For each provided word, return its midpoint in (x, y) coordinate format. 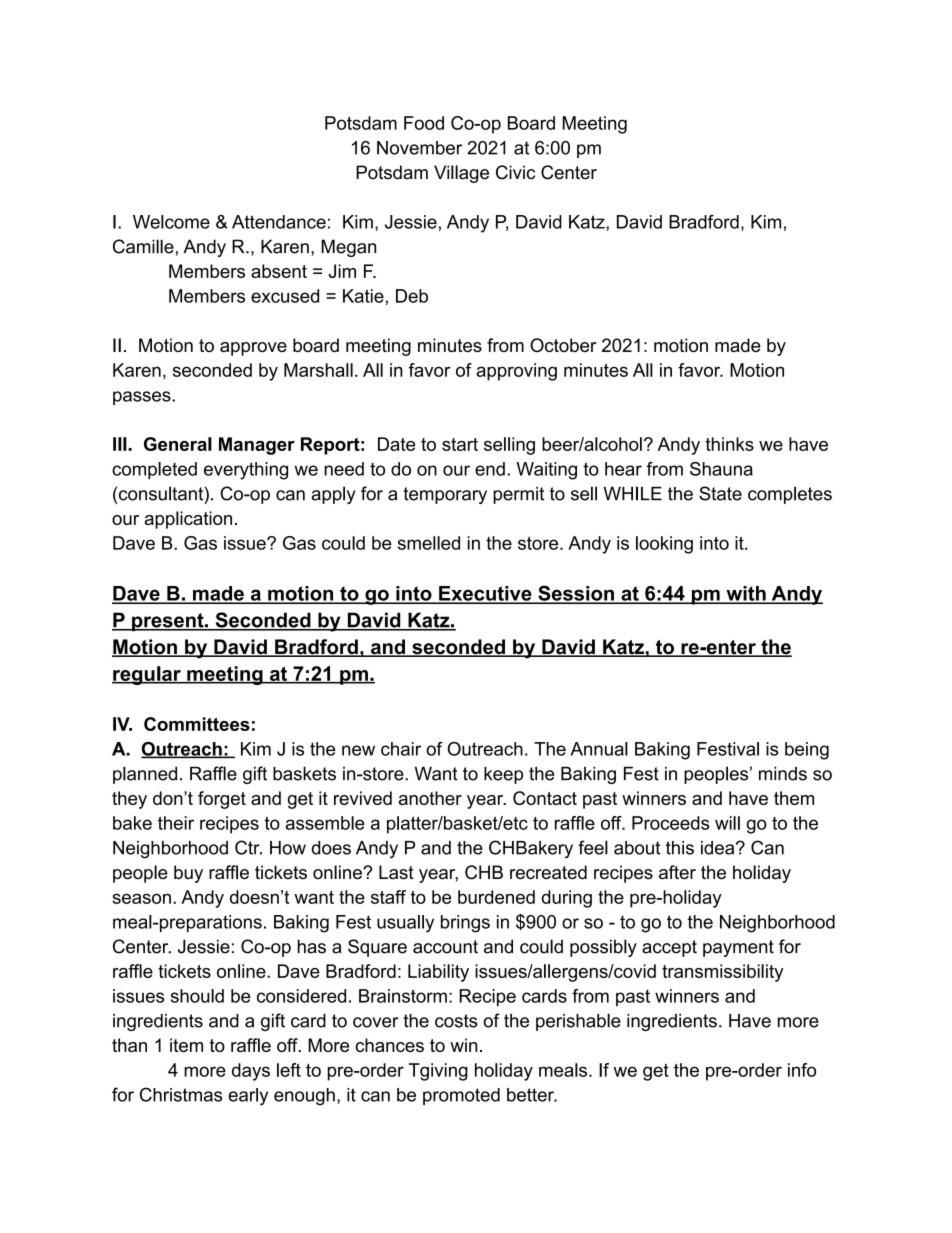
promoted (461, 1096)
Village (461, 174)
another (430, 798)
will (727, 823)
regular (147, 675)
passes (143, 398)
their (176, 823)
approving (516, 372)
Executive (485, 594)
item (186, 1045)
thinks (729, 444)
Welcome (171, 222)
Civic (515, 172)
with (746, 594)
